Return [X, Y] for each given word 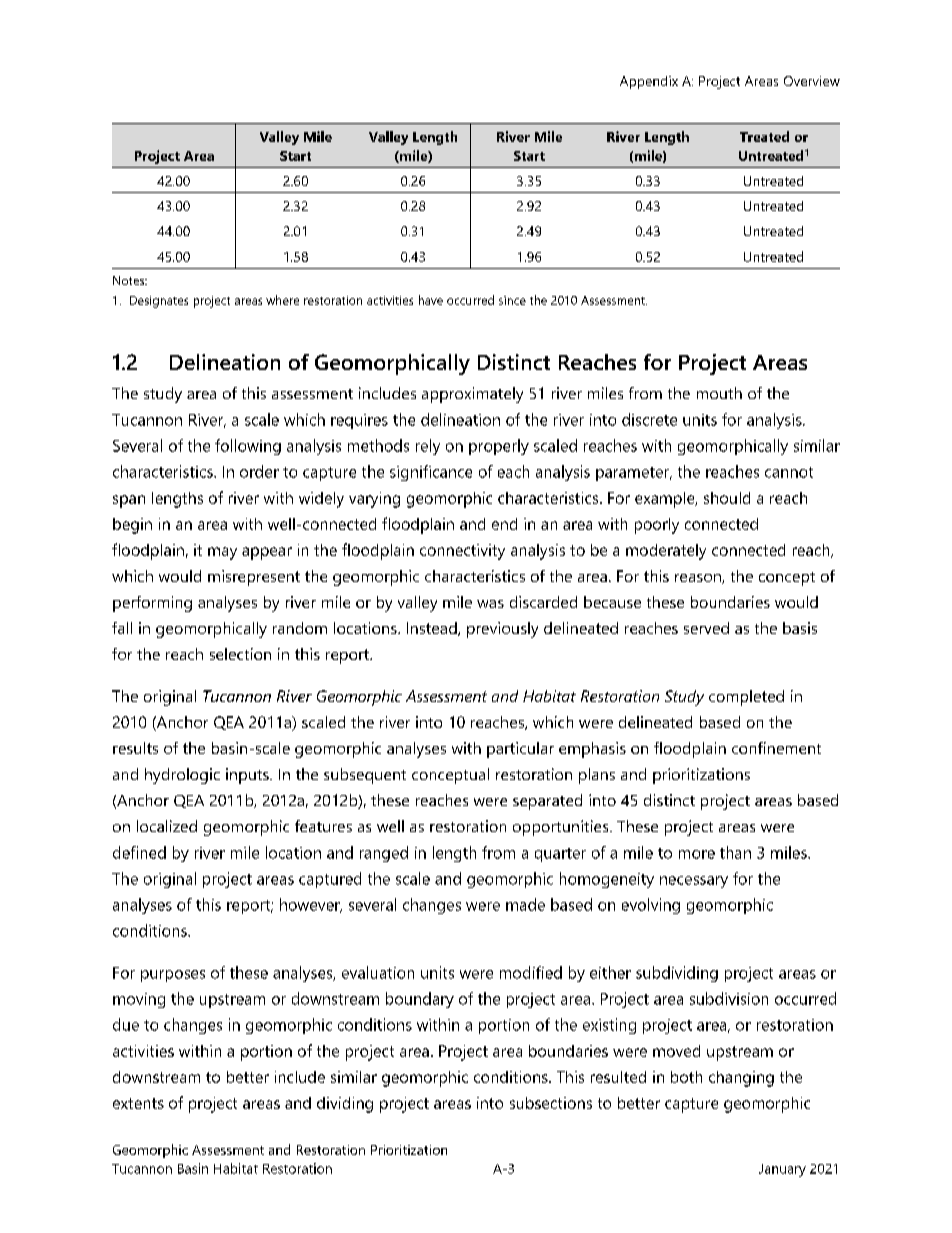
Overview [812, 81]
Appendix [649, 82]
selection [240, 654]
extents [138, 1103]
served [706, 628]
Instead [433, 629]
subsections [551, 1103]
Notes [130, 280]
